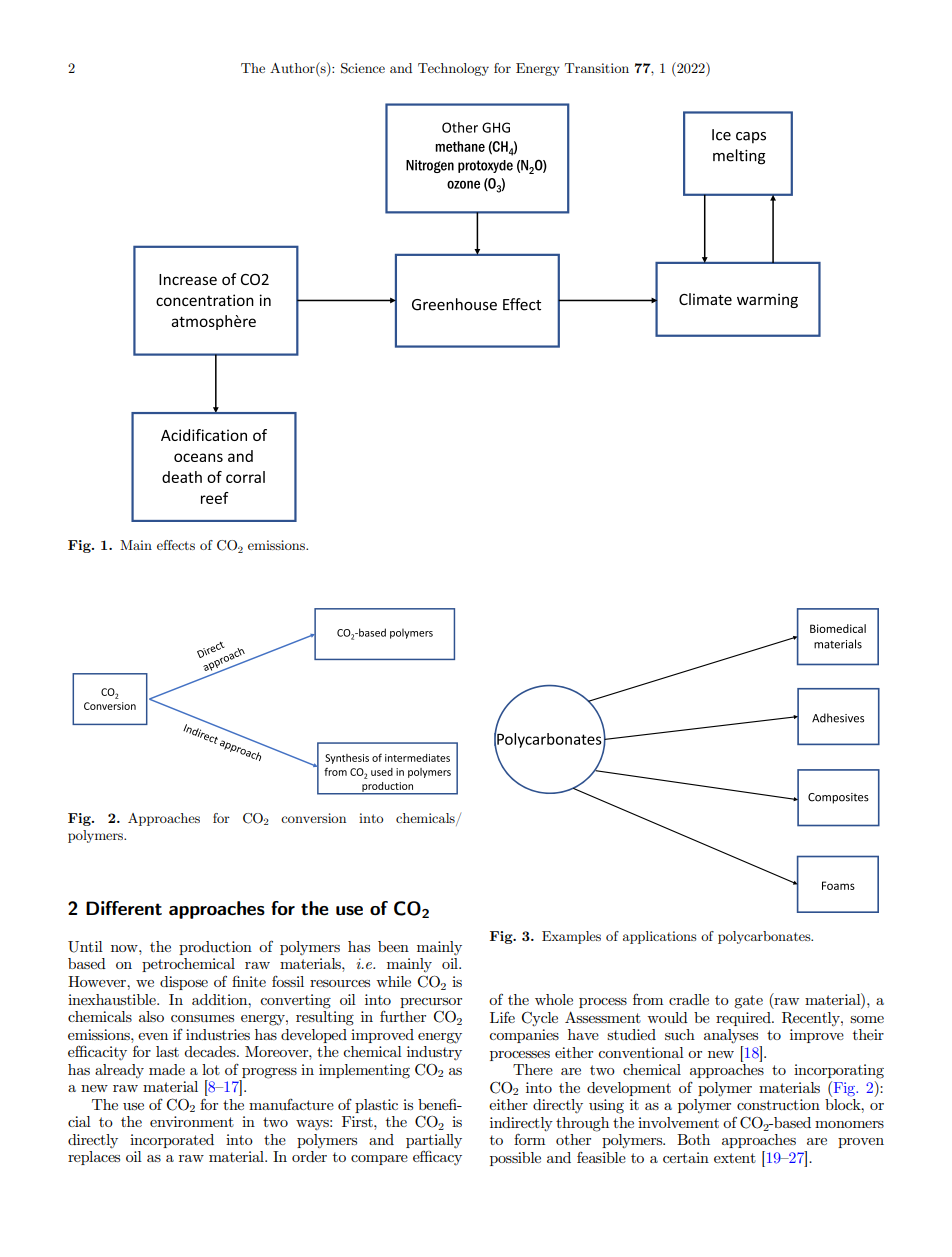 The height and width of the screenshot is (1257, 952). Describe the element at coordinates (313, 818) in the screenshot. I see `conversion` at that location.
